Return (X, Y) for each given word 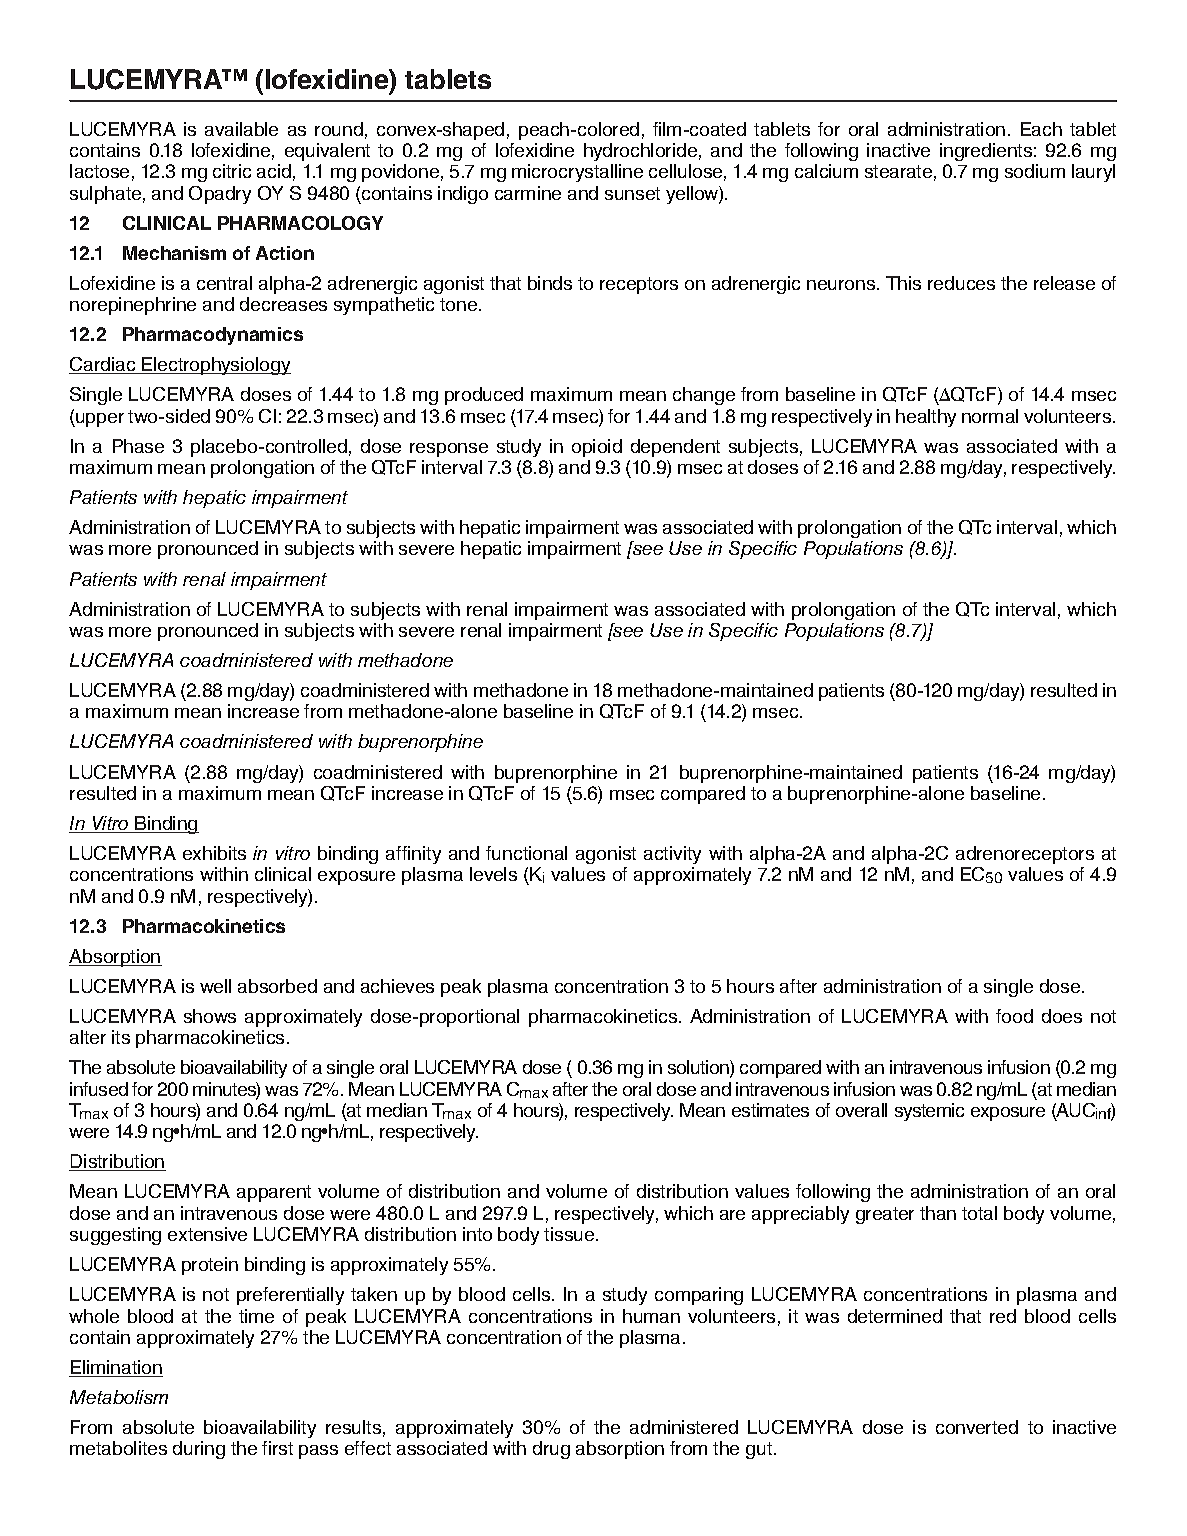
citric (232, 171)
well (215, 986)
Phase (138, 446)
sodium (1035, 171)
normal (990, 416)
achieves (397, 986)
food (1014, 1016)
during (199, 1450)
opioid (597, 448)
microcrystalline (577, 173)
